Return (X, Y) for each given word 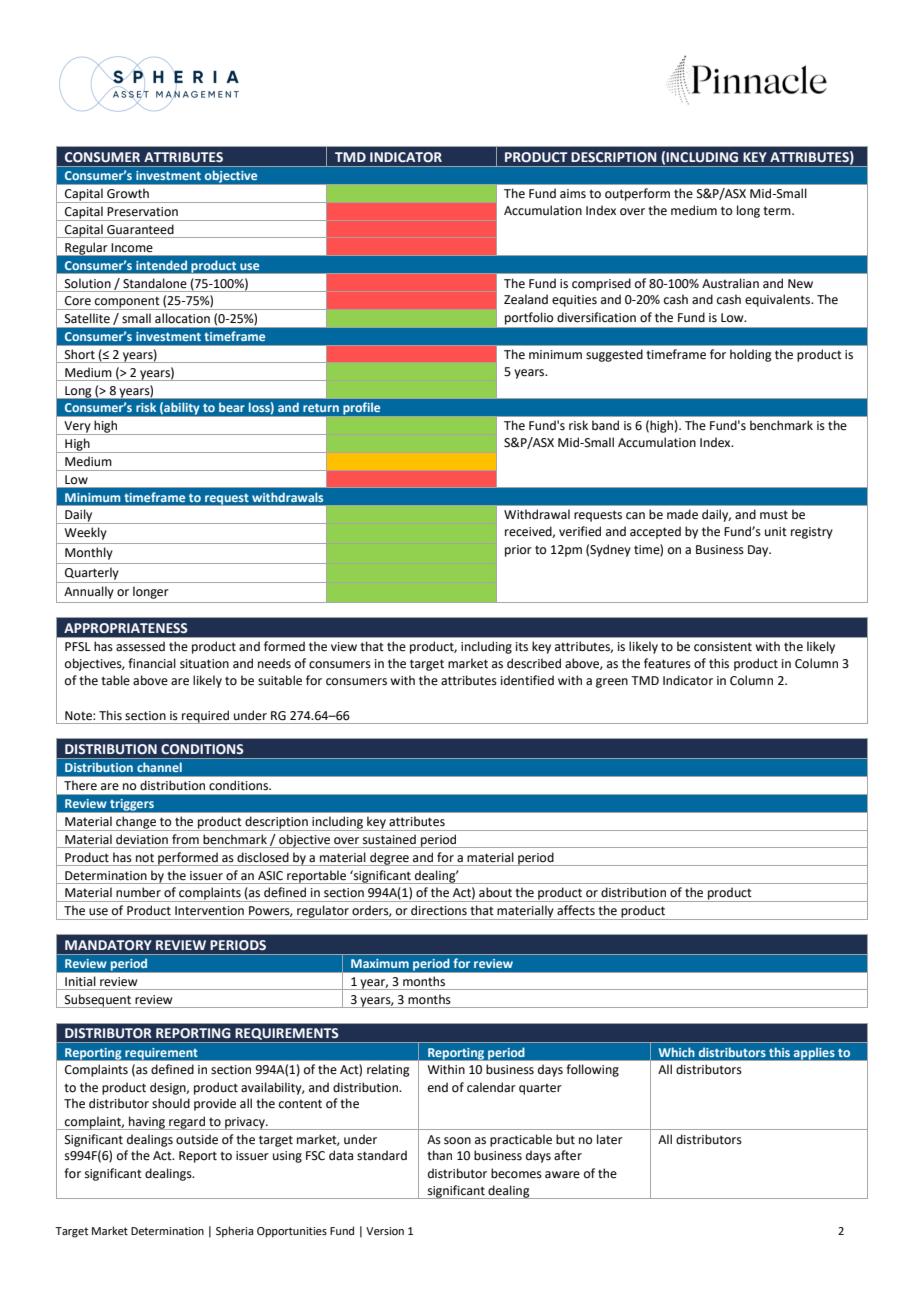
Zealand (526, 299)
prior (518, 551)
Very (77, 428)
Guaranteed (140, 229)
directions (439, 910)
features (667, 663)
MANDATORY (108, 945)
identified (527, 680)
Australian (730, 283)
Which (677, 1052)
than (439, 1155)
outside (197, 1139)
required (205, 717)
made (682, 514)
